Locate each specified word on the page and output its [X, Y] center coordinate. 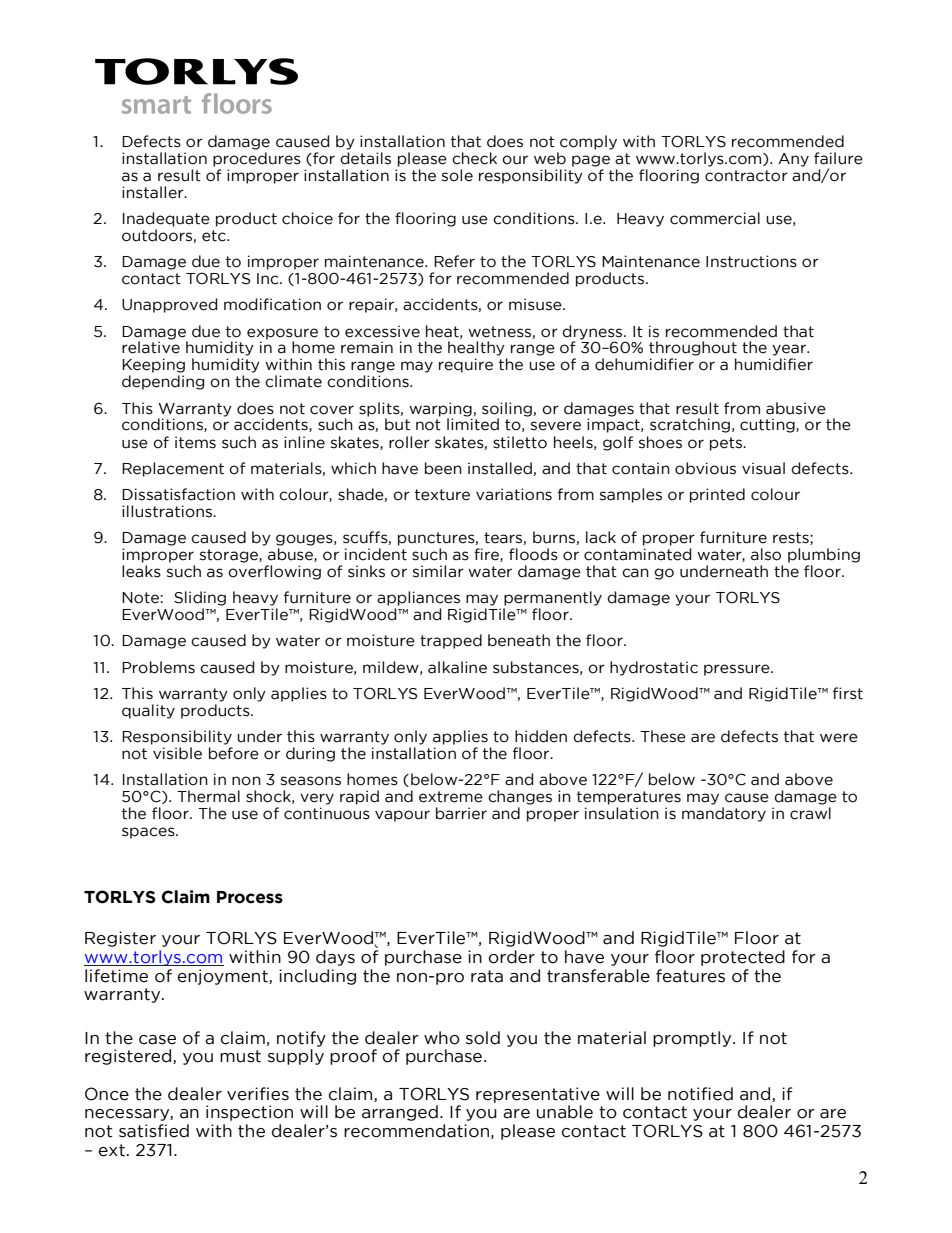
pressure [738, 670]
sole [457, 175]
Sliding [200, 598]
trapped [451, 641]
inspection [249, 1113]
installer [154, 192]
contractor [746, 176]
